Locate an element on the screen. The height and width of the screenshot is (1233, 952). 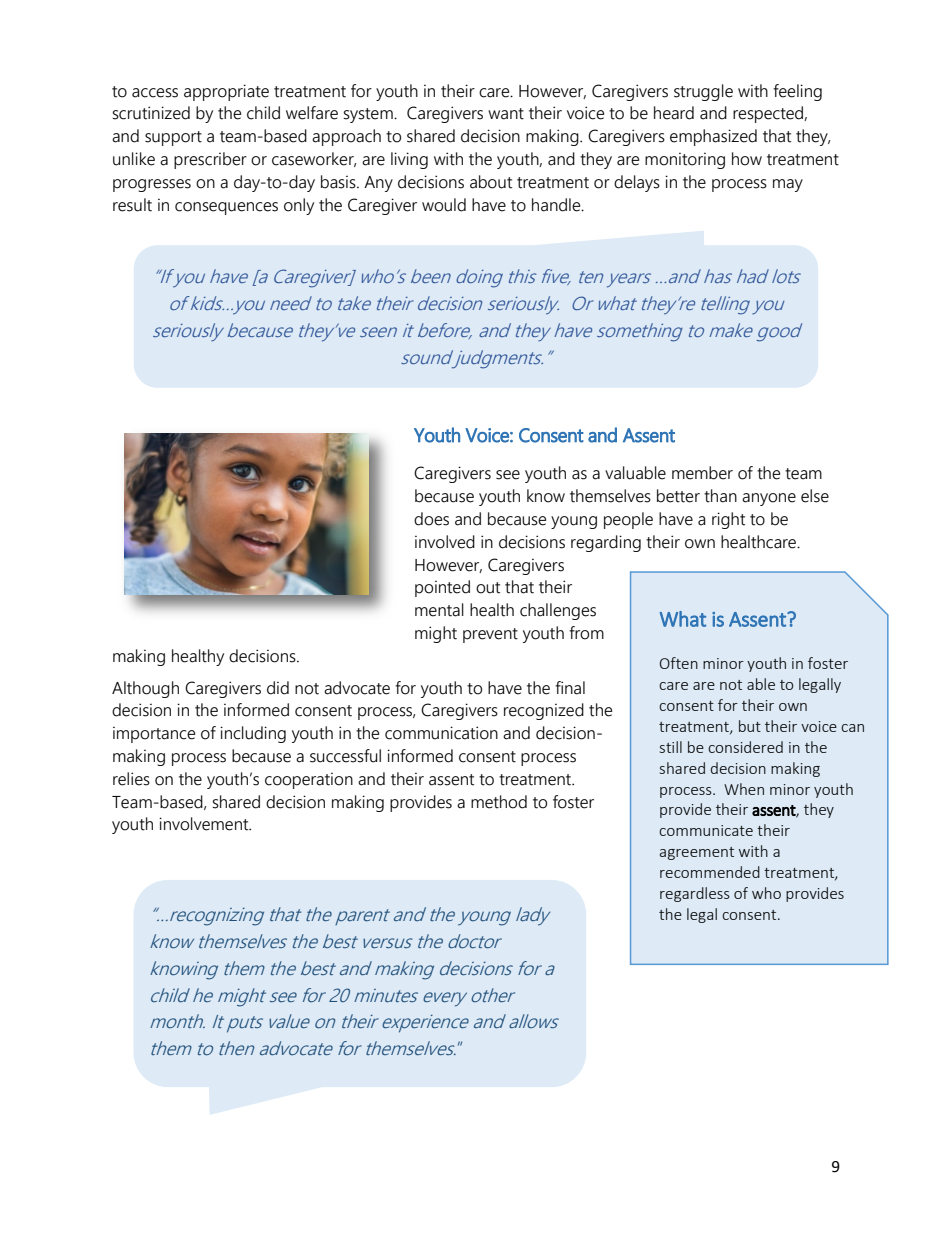
respected is located at coordinates (769, 114).
